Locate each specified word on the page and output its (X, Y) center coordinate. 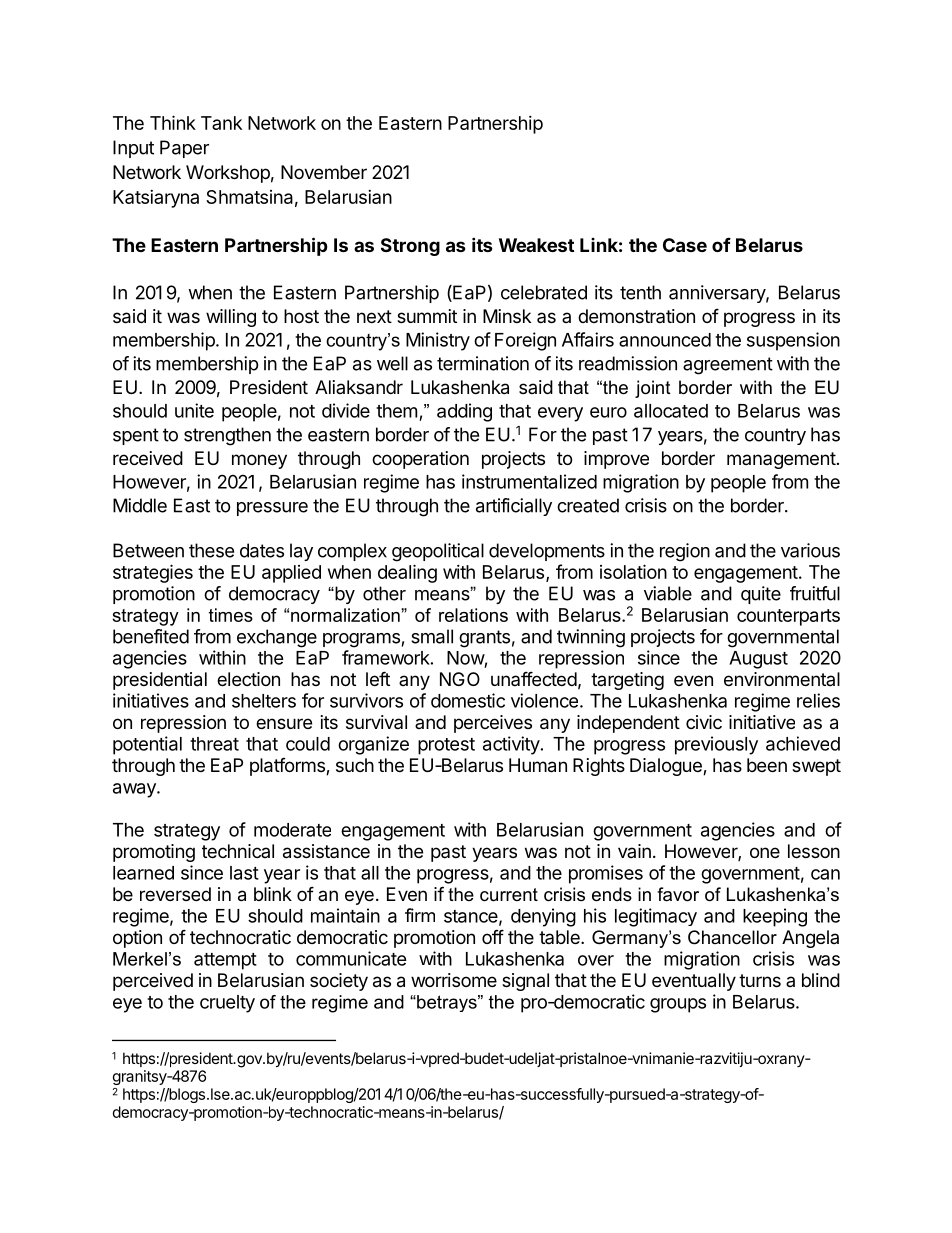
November (324, 172)
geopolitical (438, 552)
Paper (184, 149)
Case (685, 245)
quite (761, 595)
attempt (225, 961)
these (211, 550)
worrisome (454, 980)
